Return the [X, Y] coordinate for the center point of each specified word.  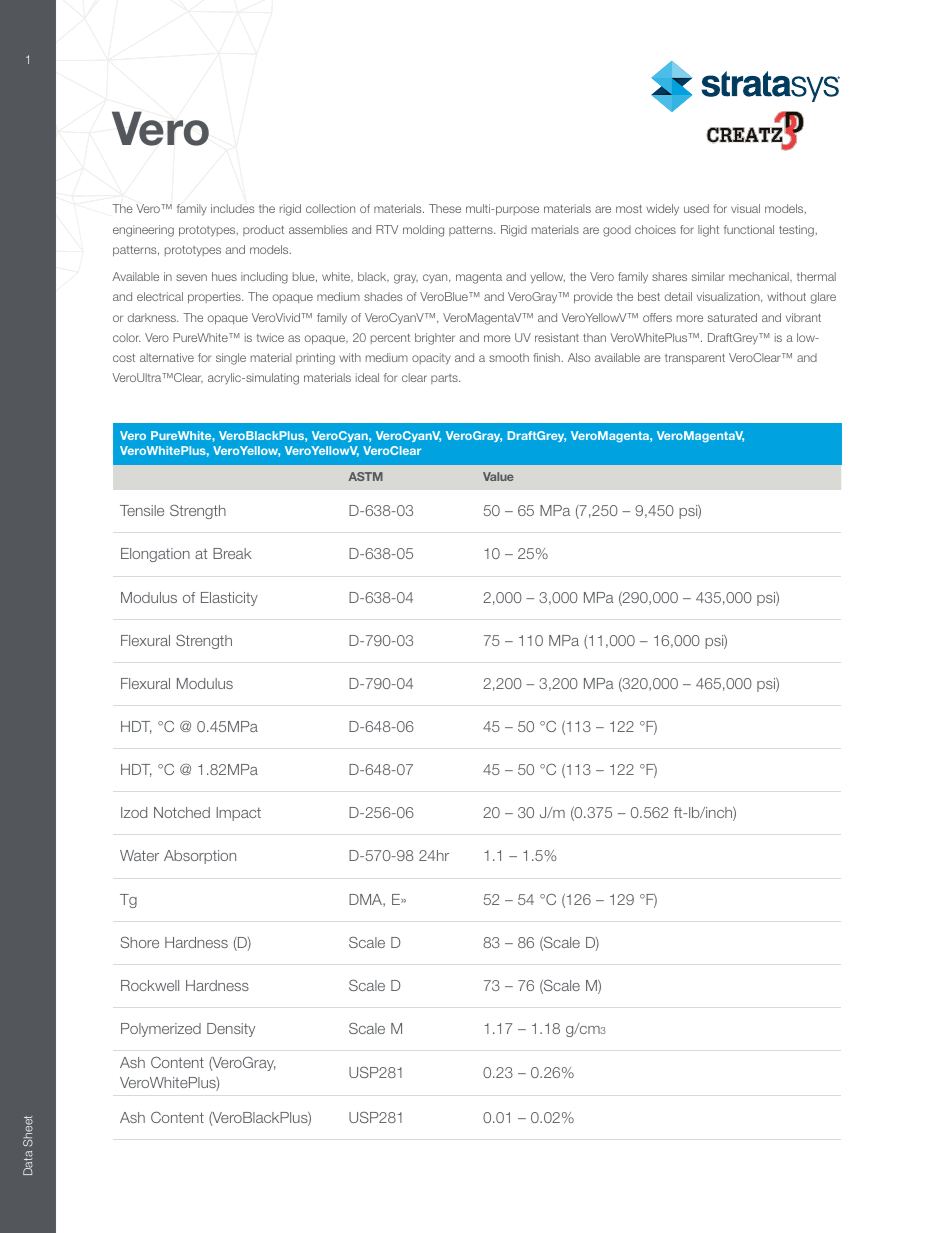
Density [231, 1030]
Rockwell [150, 985]
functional [749, 229]
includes [232, 208]
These [445, 208]
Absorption [200, 857]
